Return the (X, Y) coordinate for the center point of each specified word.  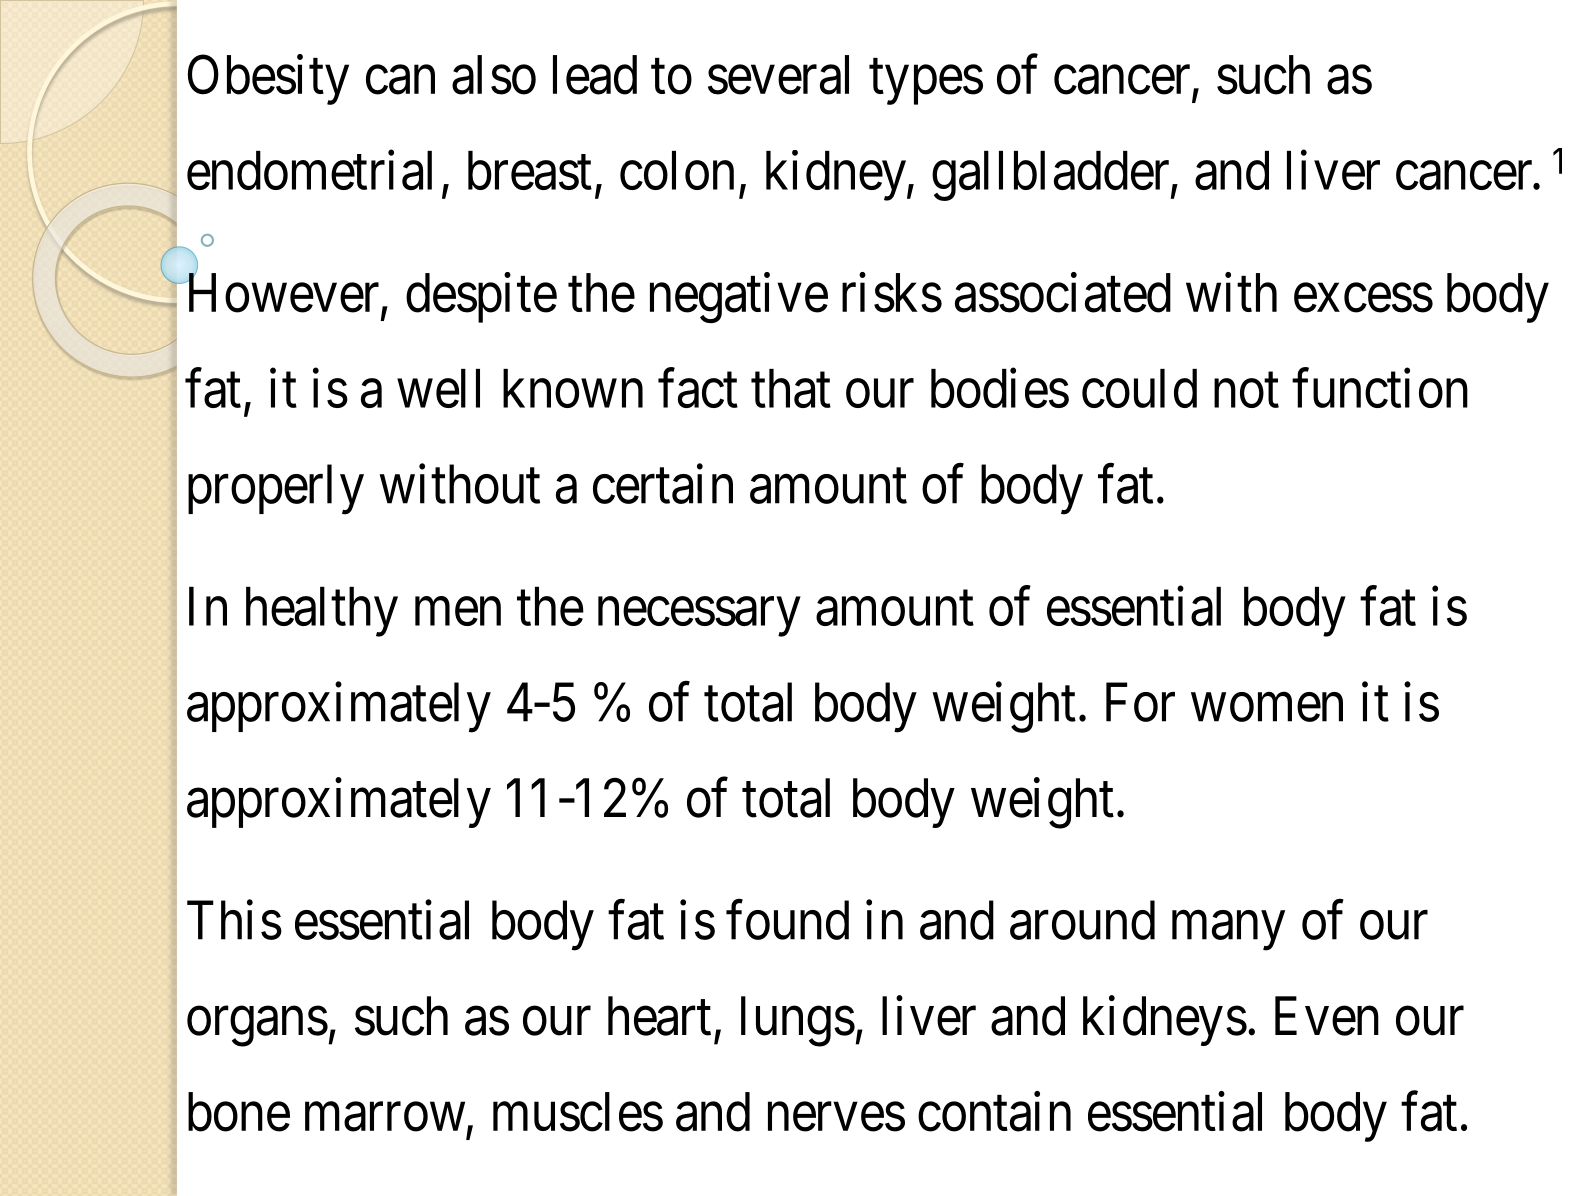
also (494, 75)
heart (659, 1016)
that (791, 388)
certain (663, 484)
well (438, 388)
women (1267, 708)
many (1228, 931)
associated (1063, 293)
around (1082, 920)
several (778, 75)
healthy (322, 612)
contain (994, 1112)
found (787, 920)
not (1246, 391)
